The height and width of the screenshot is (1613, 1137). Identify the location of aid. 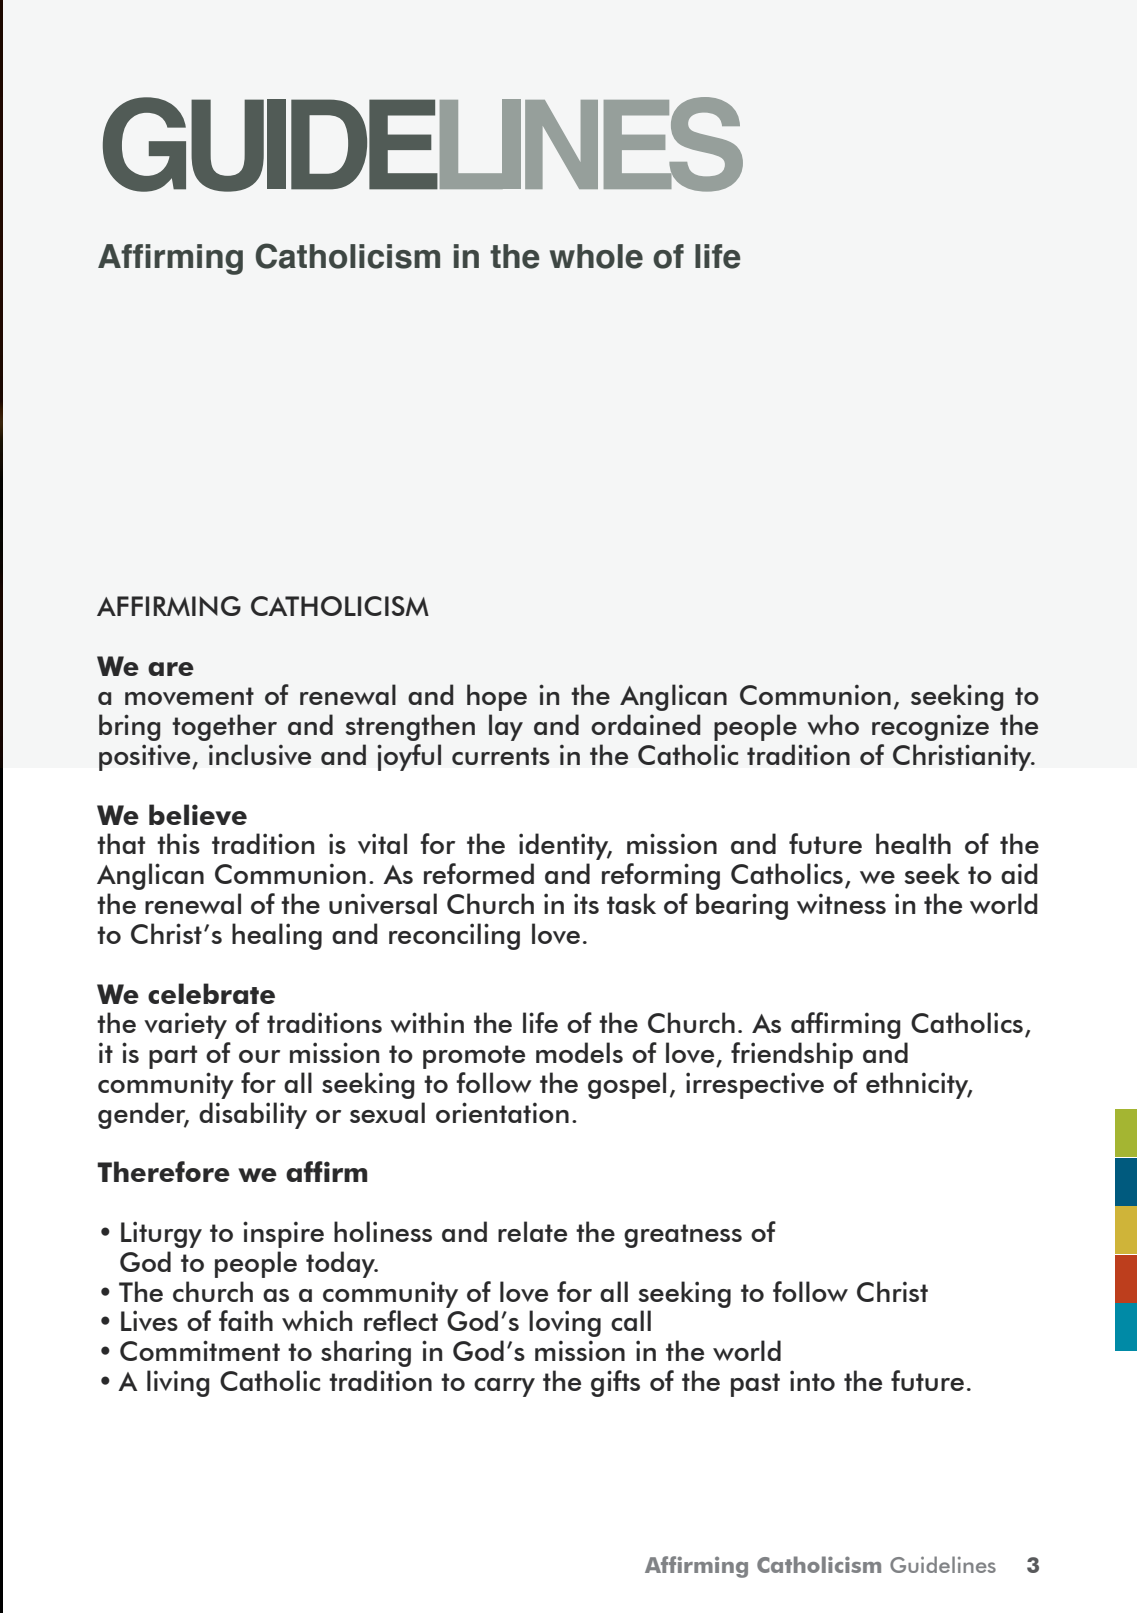
(1019, 873).
